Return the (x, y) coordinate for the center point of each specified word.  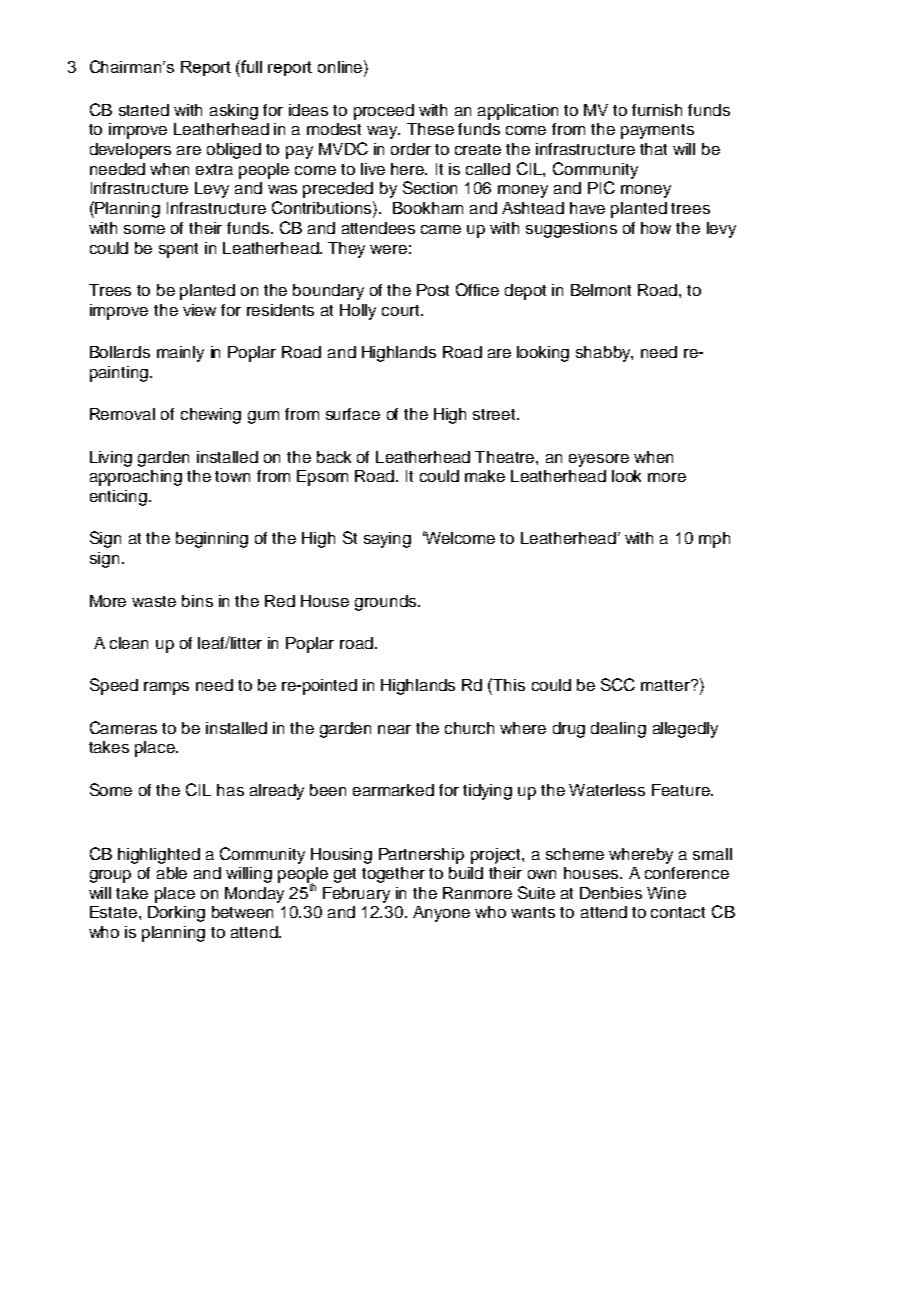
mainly (180, 354)
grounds (387, 603)
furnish (657, 110)
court (402, 310)
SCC (618, 684)
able (172, 873)
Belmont (601, 290)
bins (197, 601)
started (144, 110)
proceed (384, 112)
